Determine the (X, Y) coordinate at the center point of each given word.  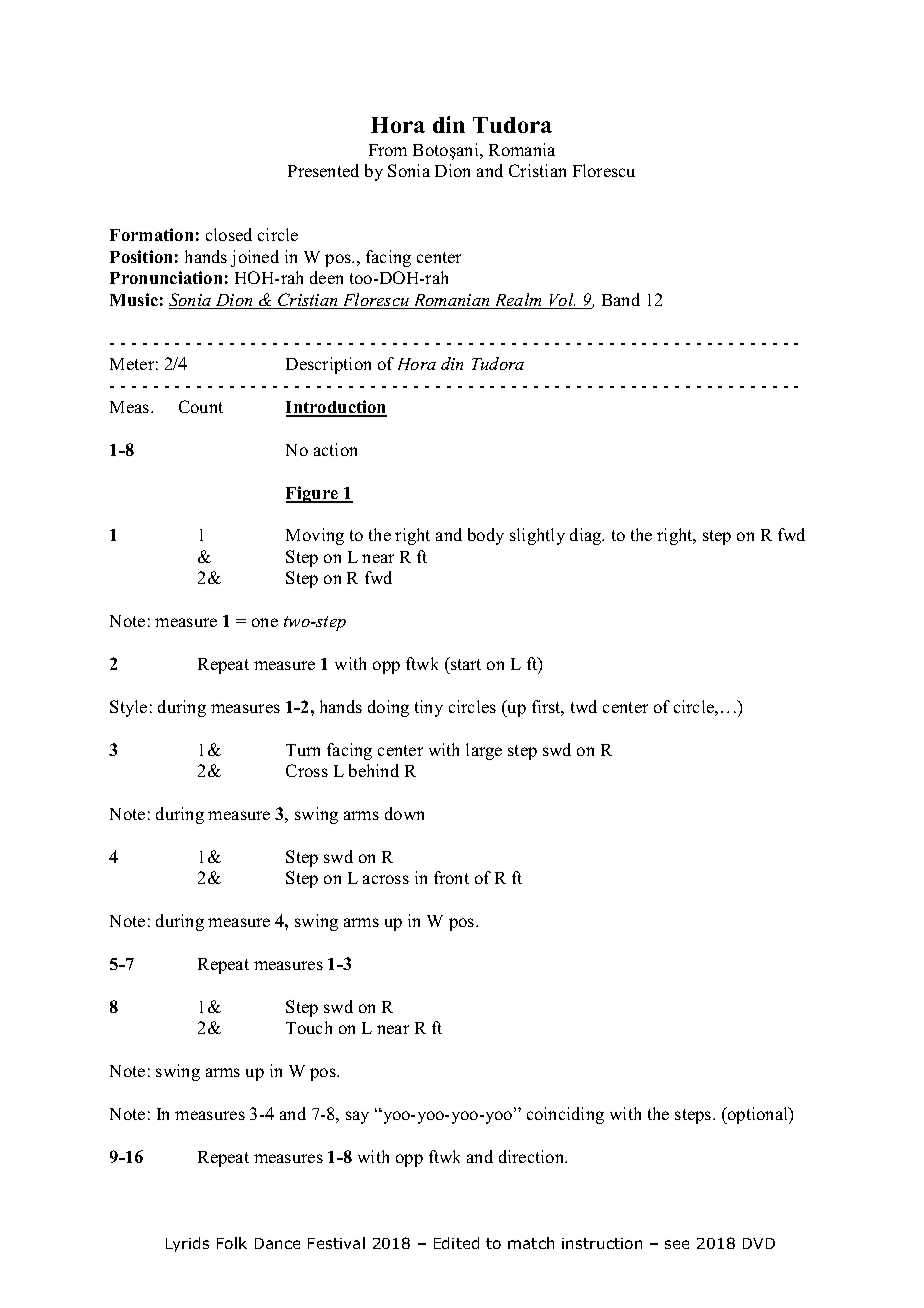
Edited (456, 1243)
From (388, 150)
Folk (232, 1243)
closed (229, 234)
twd (584, 706)
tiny (429, 708)
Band (621, 299)
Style (128, 708)
